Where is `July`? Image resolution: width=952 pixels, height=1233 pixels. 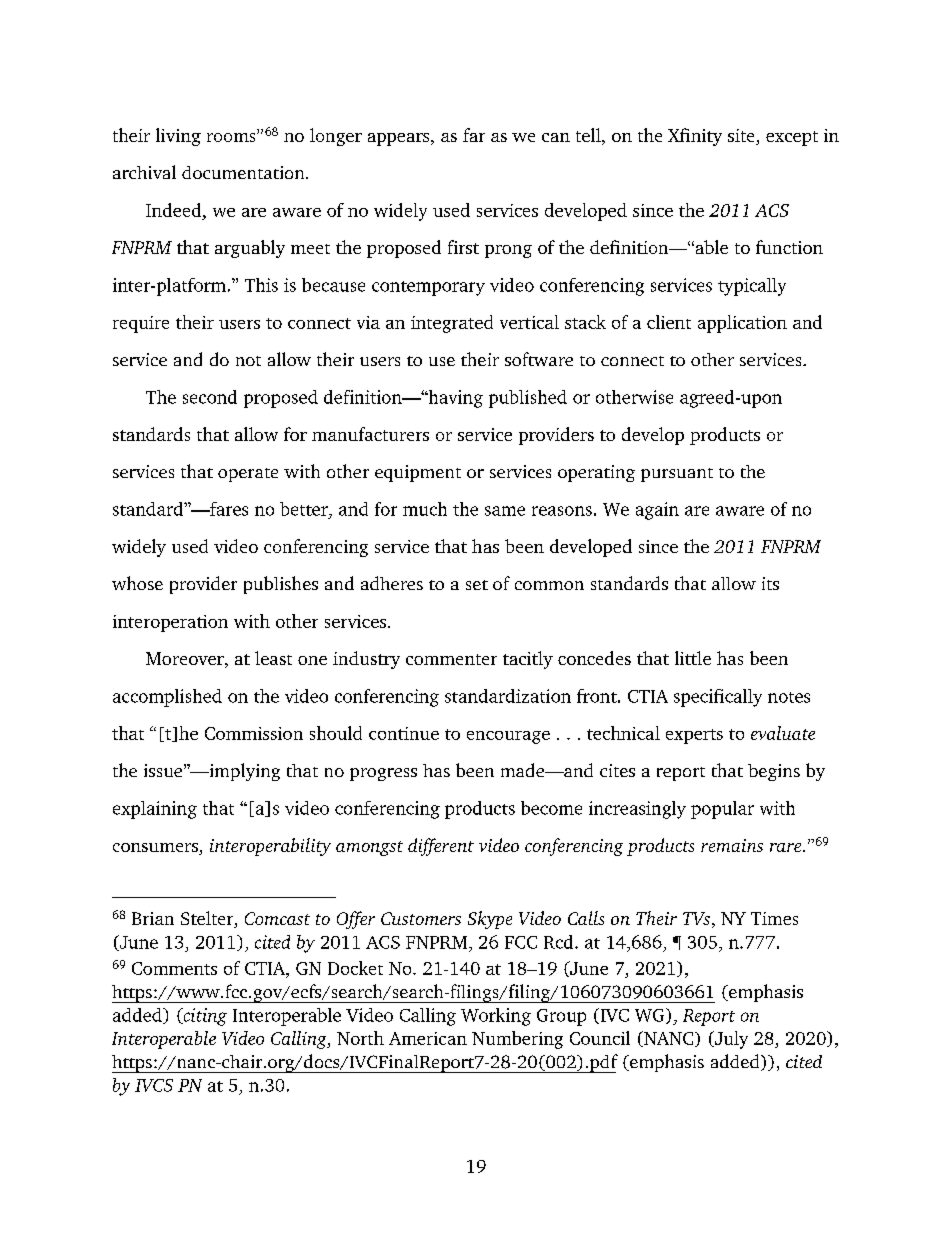 July is located at coordinates (730, 1040).
